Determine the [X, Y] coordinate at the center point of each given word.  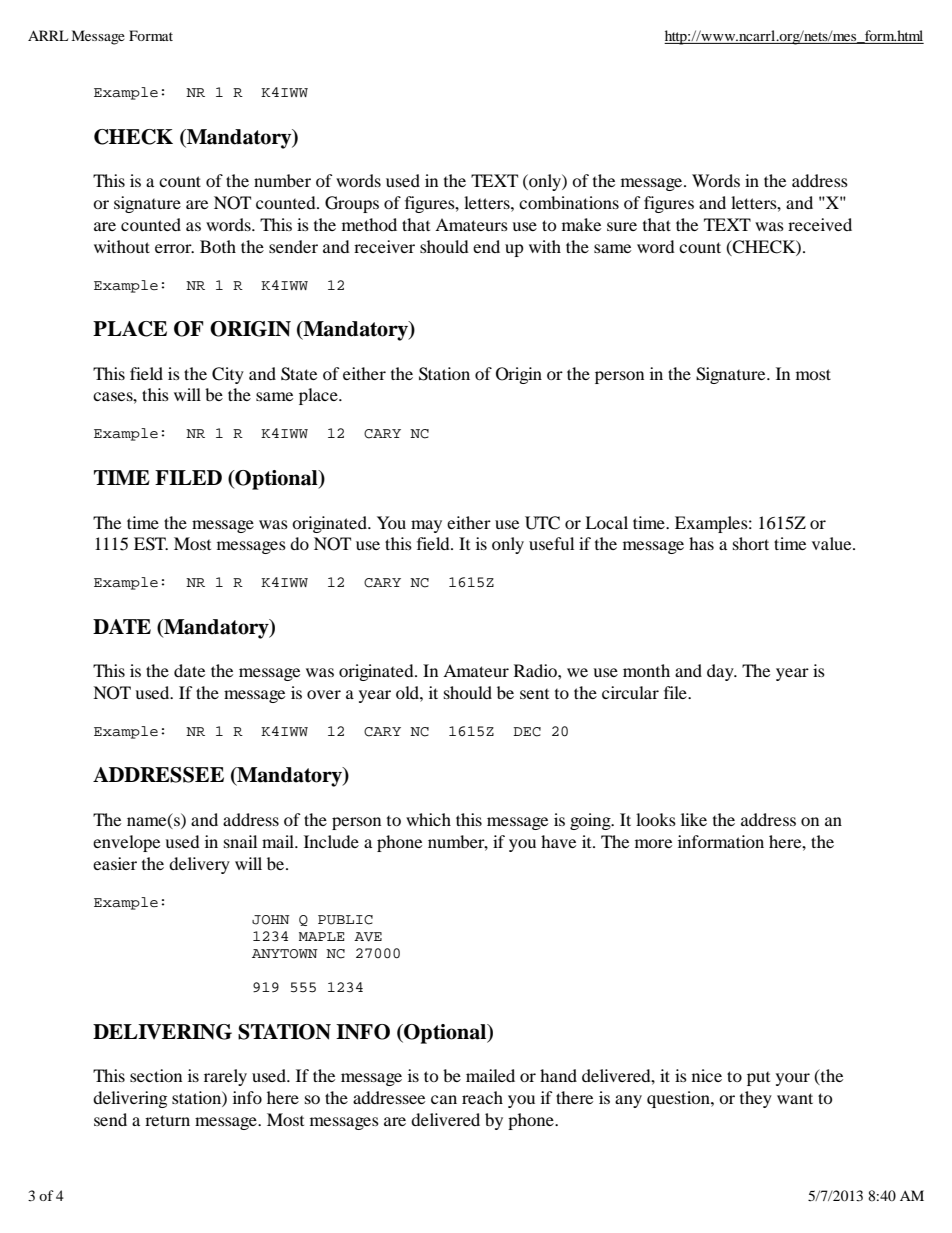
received [820, 224]
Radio [536, 670]
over [324, 694]
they [756, 1099]
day [721, 672]
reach [482, 1097]
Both [218, 246]
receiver [384, 246]
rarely [225, 1077]
